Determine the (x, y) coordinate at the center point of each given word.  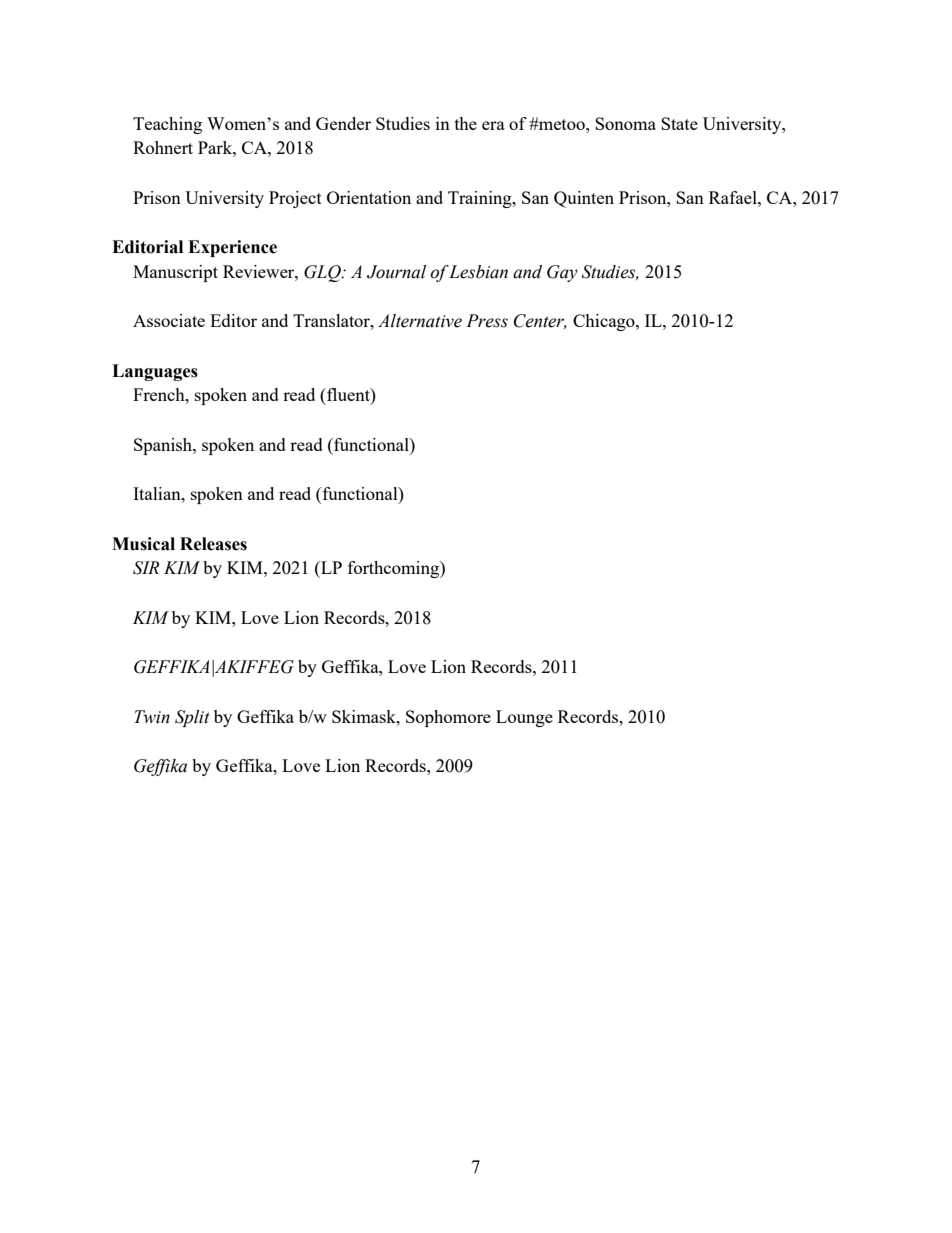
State (679, 123)
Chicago (605, 322)
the (466, 123)
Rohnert (163, 147)
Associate (169, 320)
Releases (213, 544)
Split (192, 718)
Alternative (420, 321)
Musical (143, 544)
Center (540, 321)
